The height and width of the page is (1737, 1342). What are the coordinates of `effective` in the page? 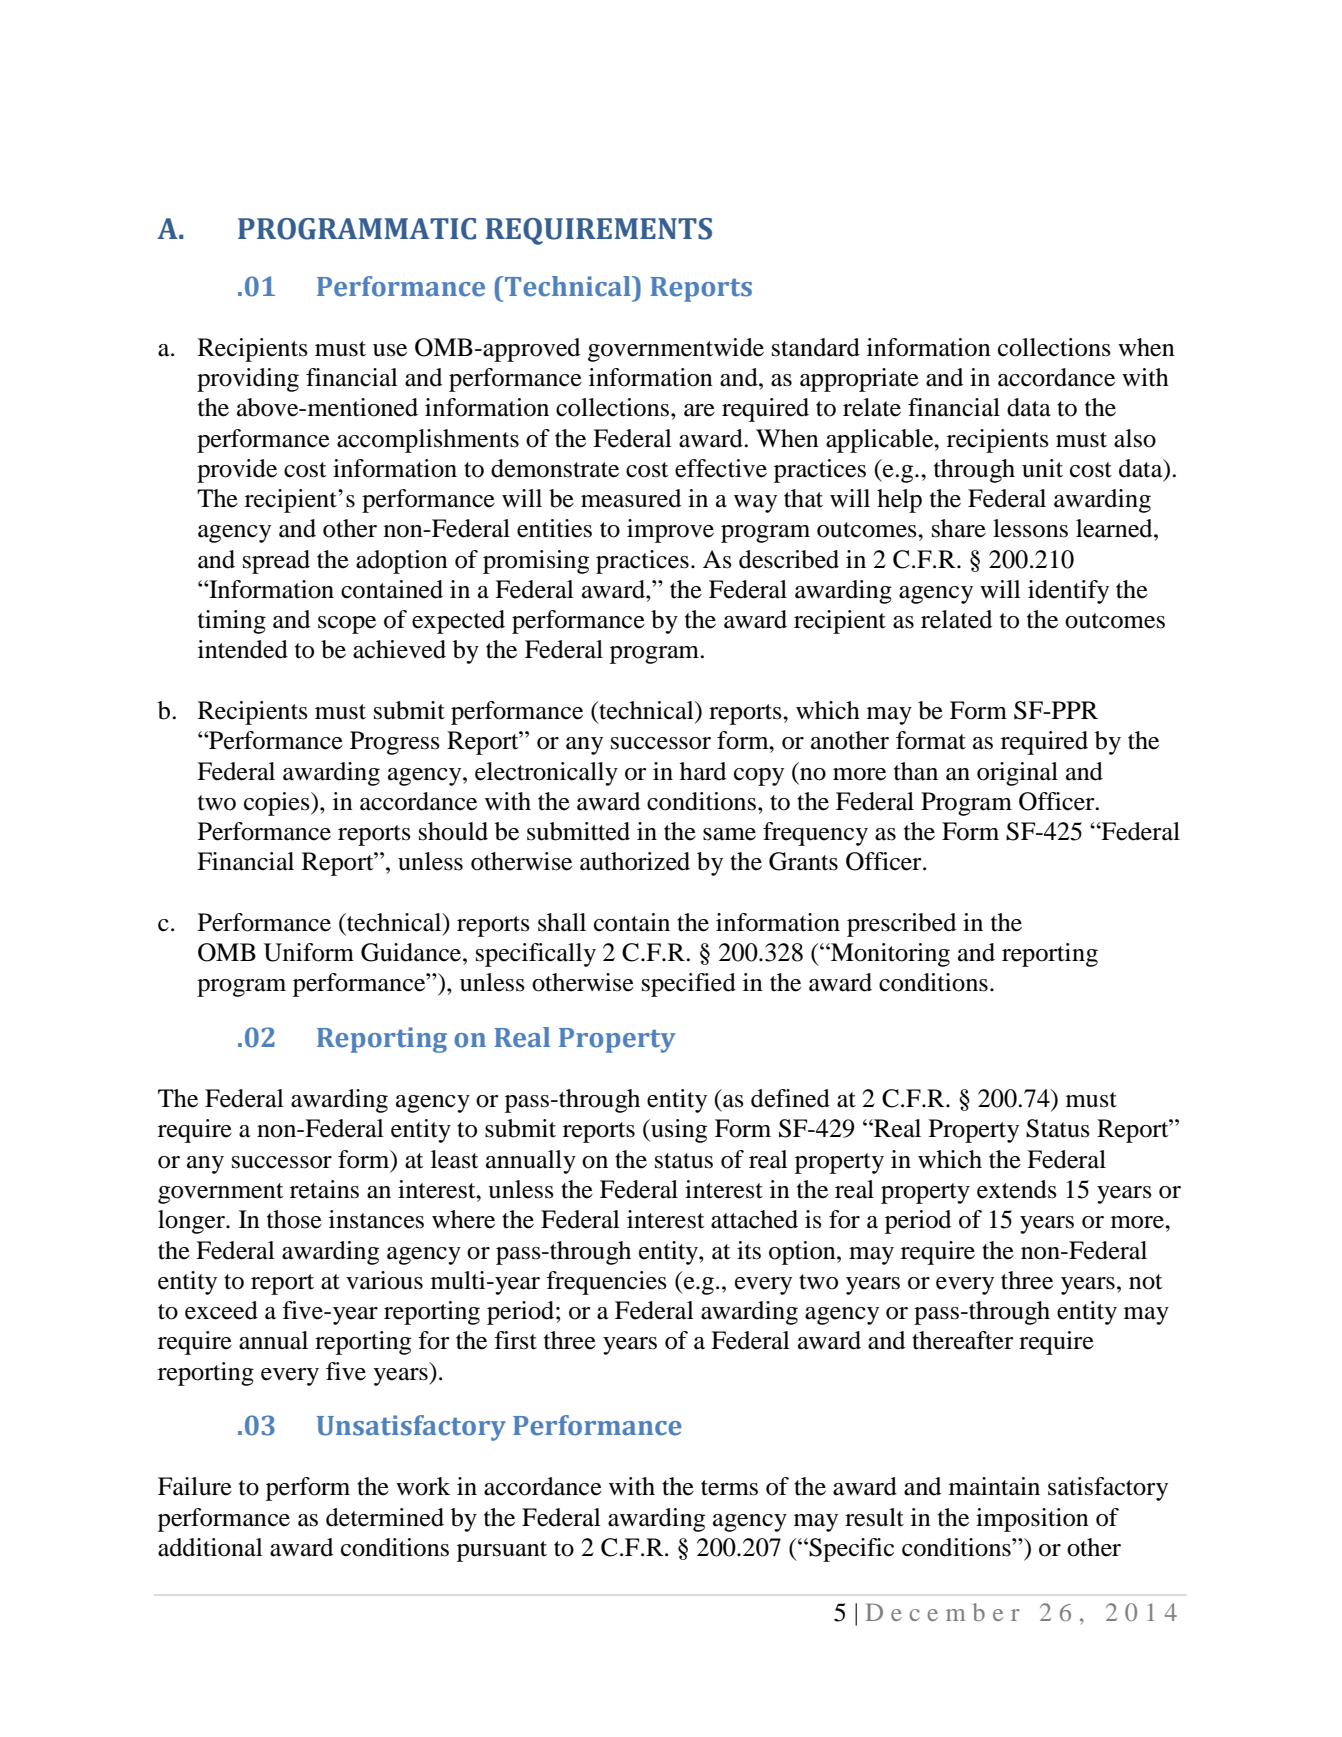 It's located at (721, 468).
